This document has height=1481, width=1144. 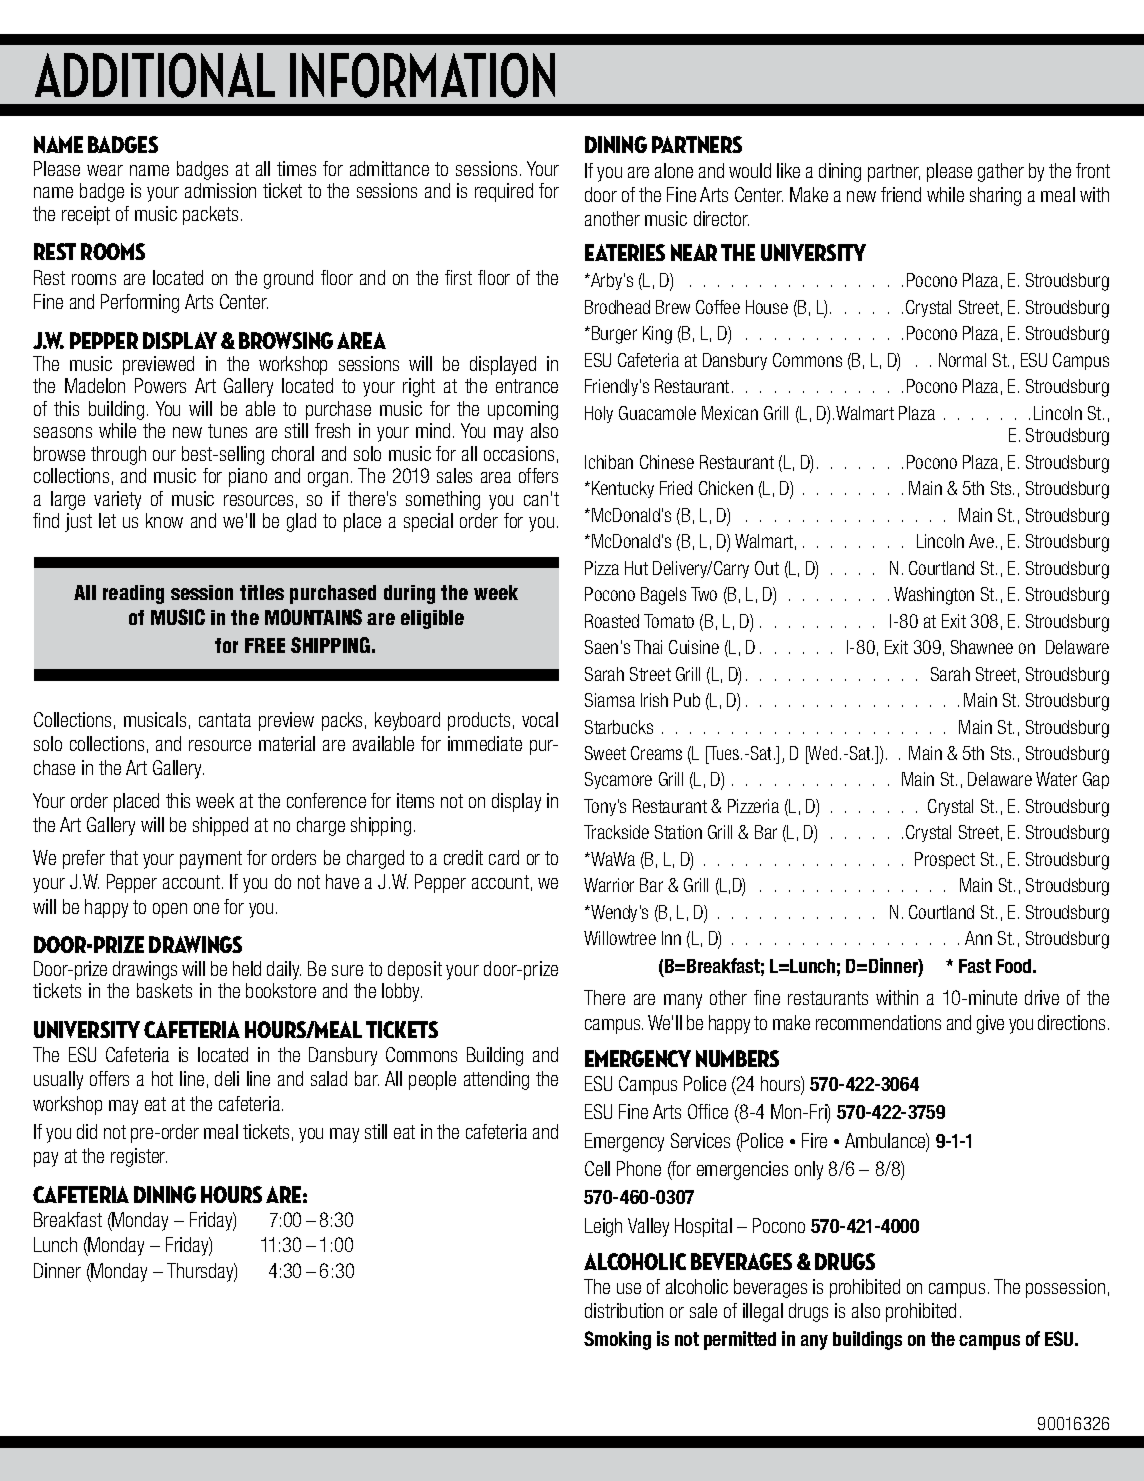 What do you see at coordinates (674, 170) in the document?
I see `alone` at bounding box center [674, 170].
